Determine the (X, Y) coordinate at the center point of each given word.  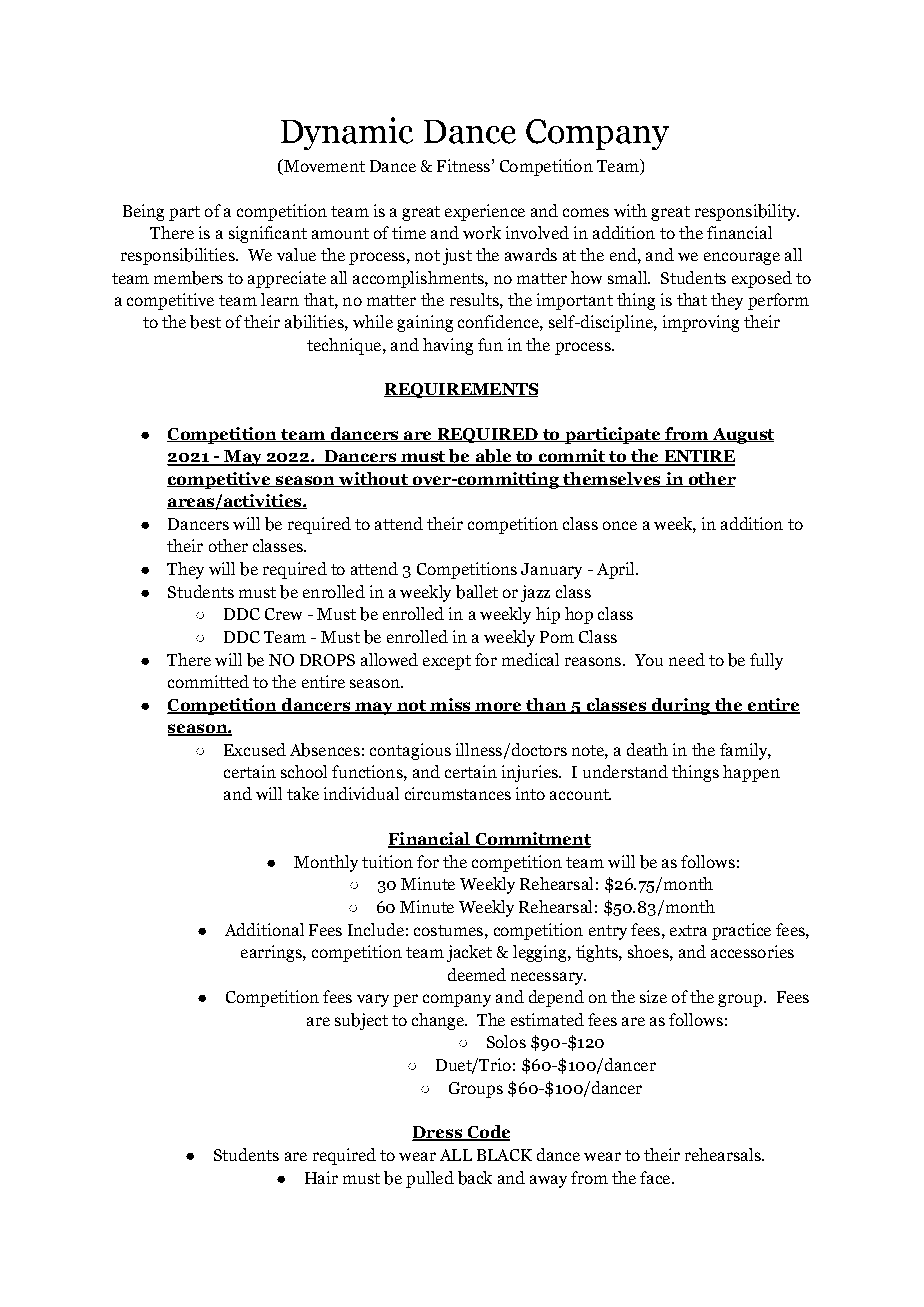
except (447, 662)
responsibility (747, 212)
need (687, 659)
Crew (283, 614)
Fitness (463, 165)
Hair (321, 1177)
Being (143, 212)
